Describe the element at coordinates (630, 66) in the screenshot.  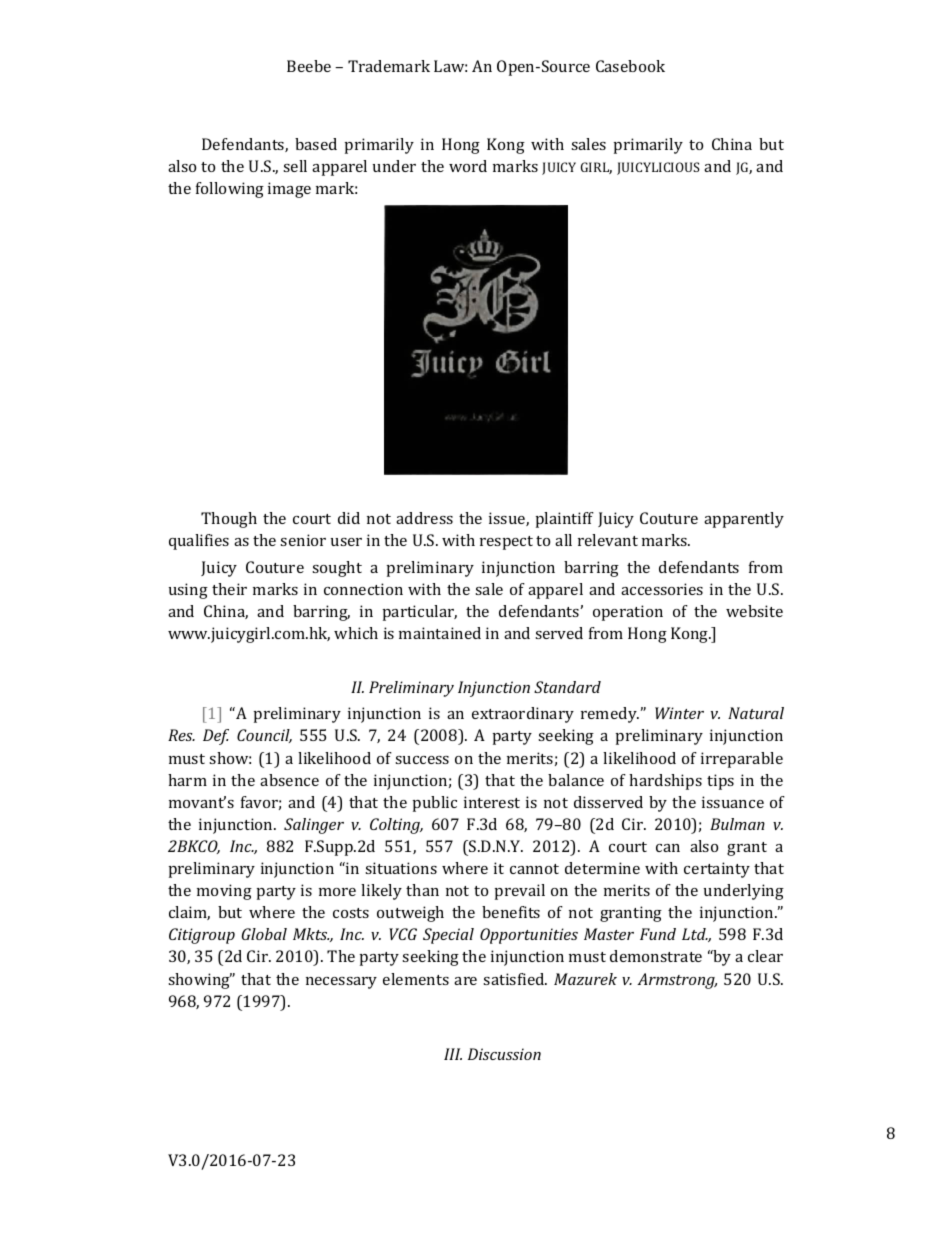
I see `Casebook` at that location.
